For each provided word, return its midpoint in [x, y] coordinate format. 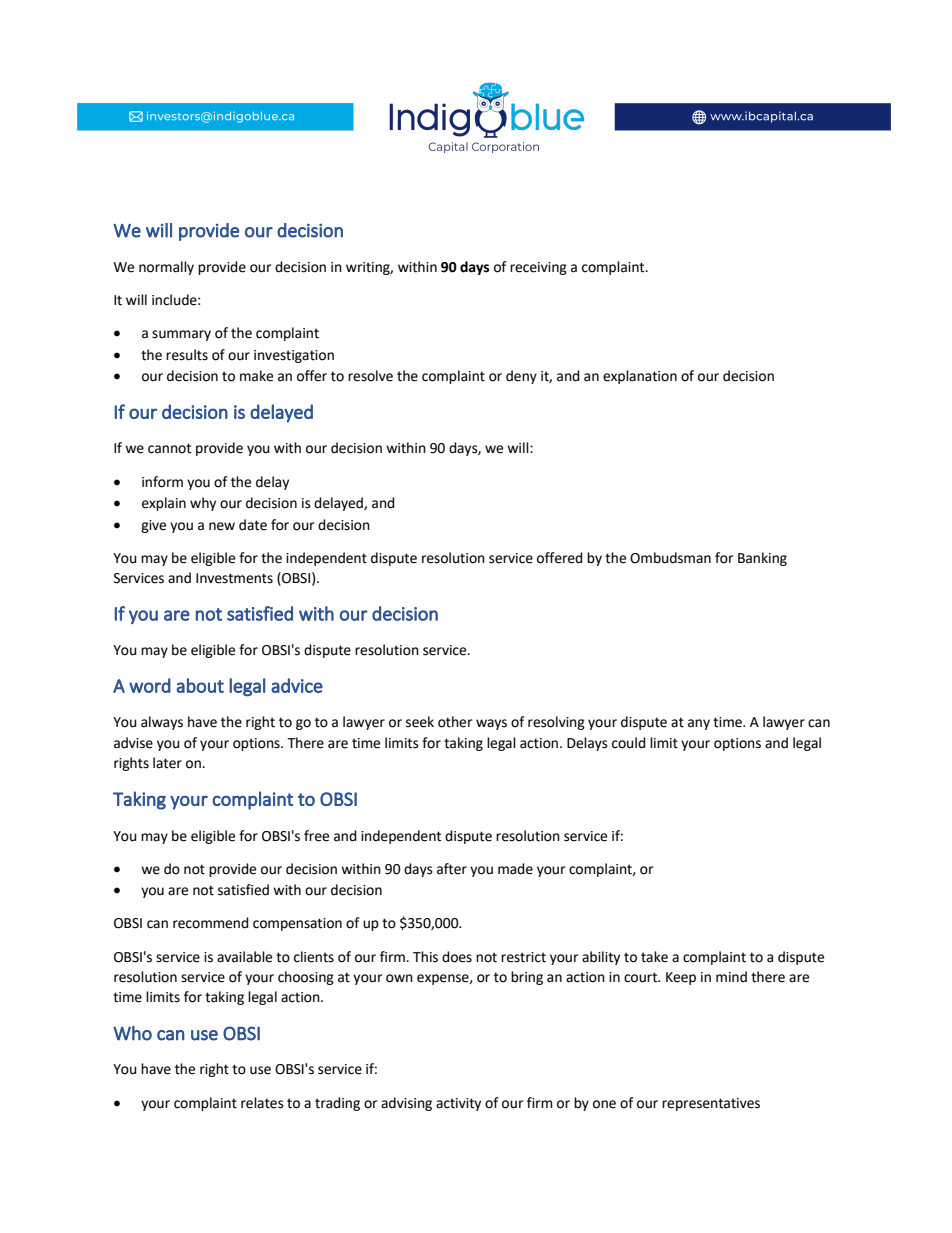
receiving [538, 268]
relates [262, 1103]
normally [166, 268]
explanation [640, 377]
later [167, 763]
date [253, 525]
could [629, 743]
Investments [234, 578]
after [452, 869]
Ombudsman [670, 558]
